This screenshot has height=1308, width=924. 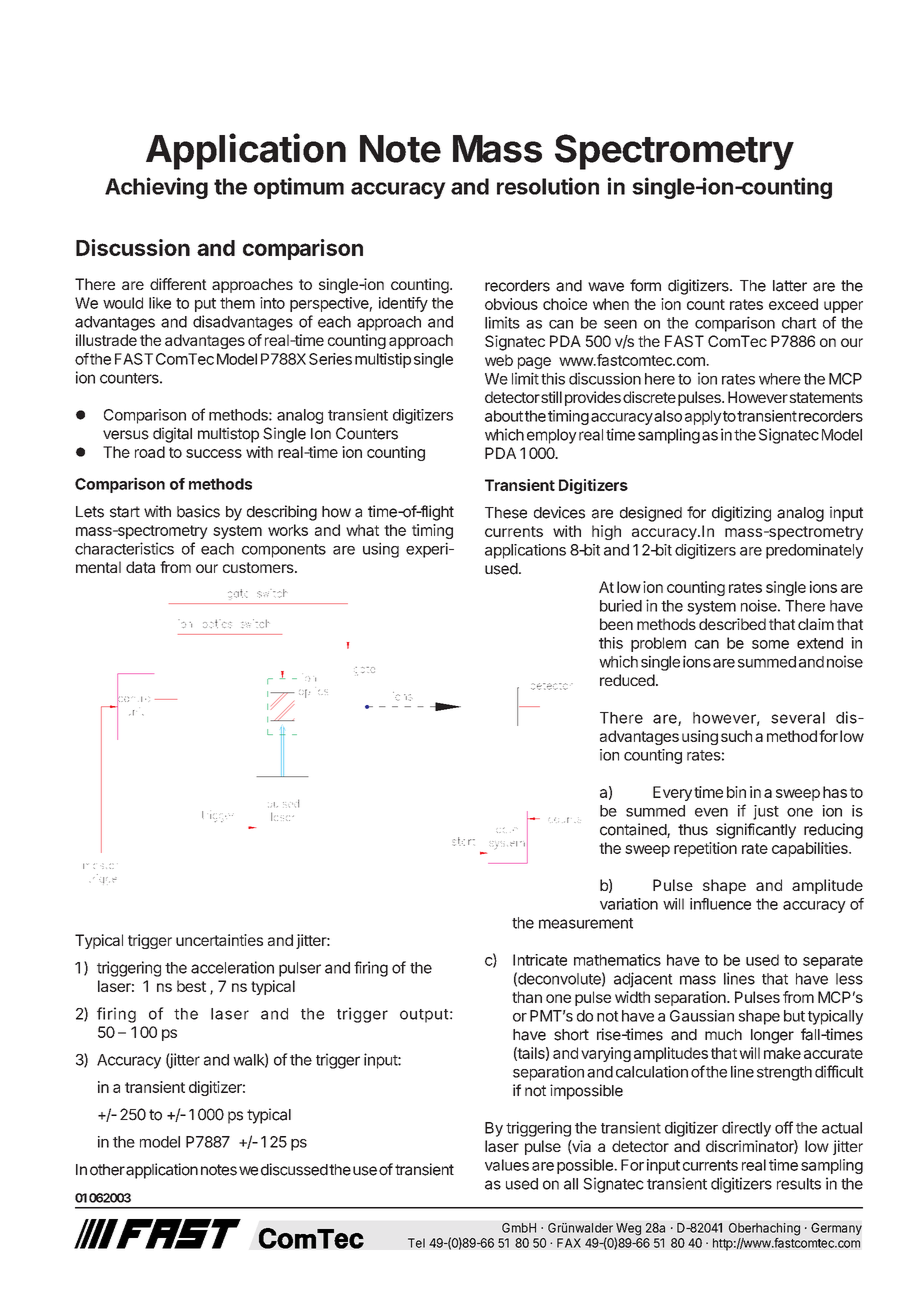 I want to click on digitizing, so click(x=741, y=514).
